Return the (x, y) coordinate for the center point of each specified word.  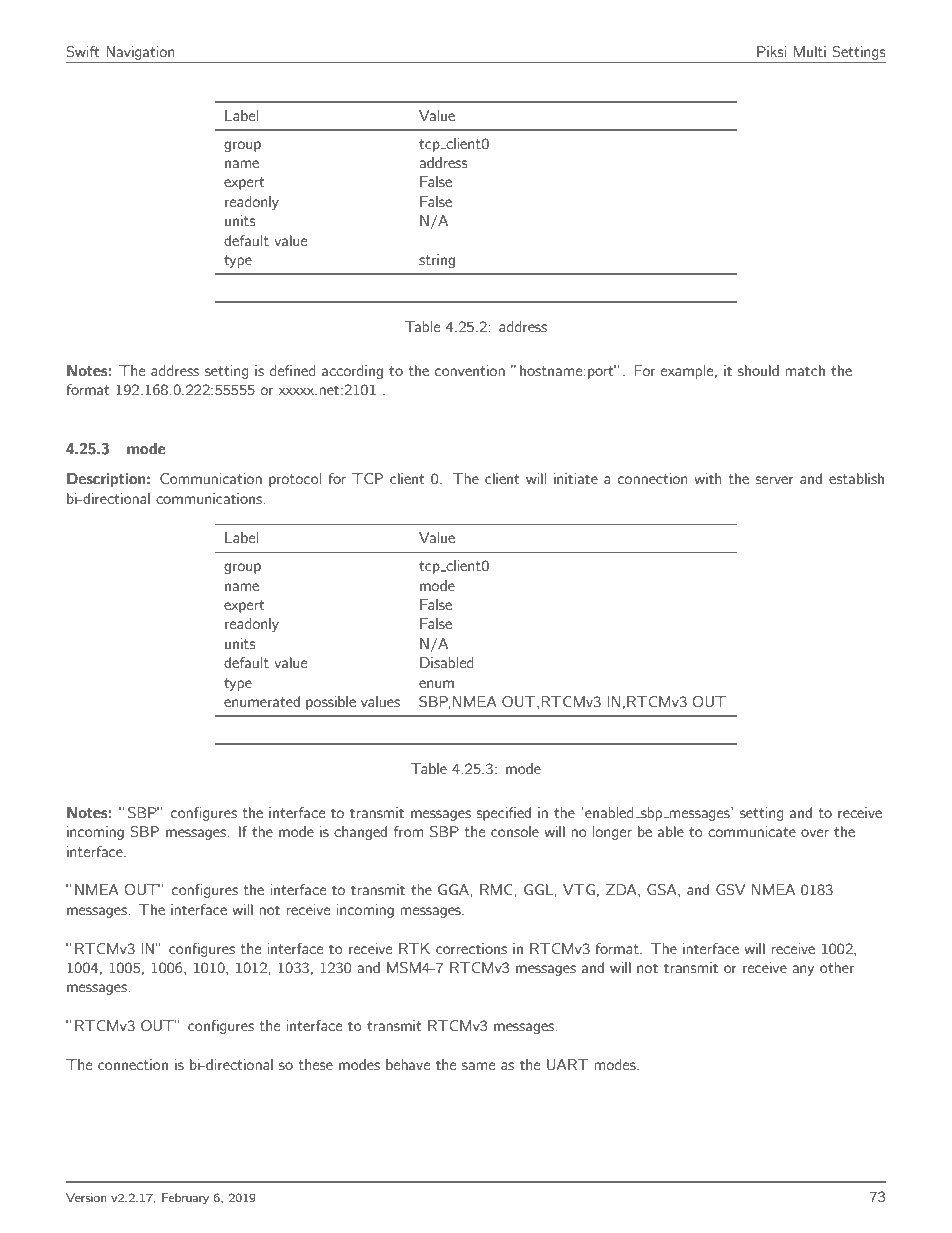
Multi (809, 51)
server (774, 480)
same (478, 1066)
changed (360, 833)
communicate (752, 831)
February (185, 1198)
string (437, 261)
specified (503, 814)
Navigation (140, 53)
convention (470, 370)
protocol (295, 480)
